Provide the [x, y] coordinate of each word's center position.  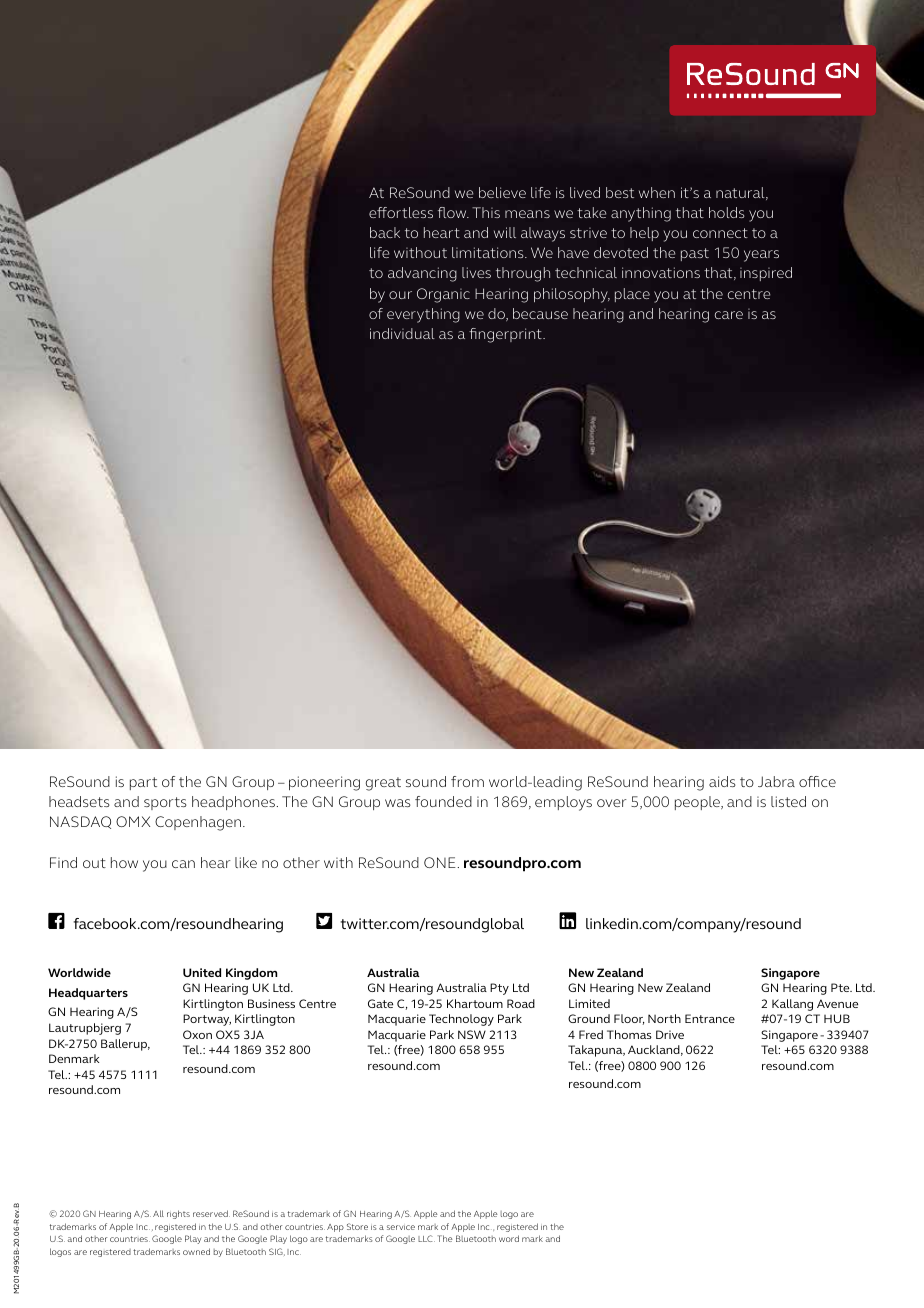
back [385, 232]
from [467, 781]
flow [453, 212]
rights [178, 1214]
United [202, 972]
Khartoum [475, 1003]
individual [402, 333]
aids [722, 781]
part [143, 783]
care [729, 315]
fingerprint [506, 335]
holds [727, 212]
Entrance [710, 1018]
